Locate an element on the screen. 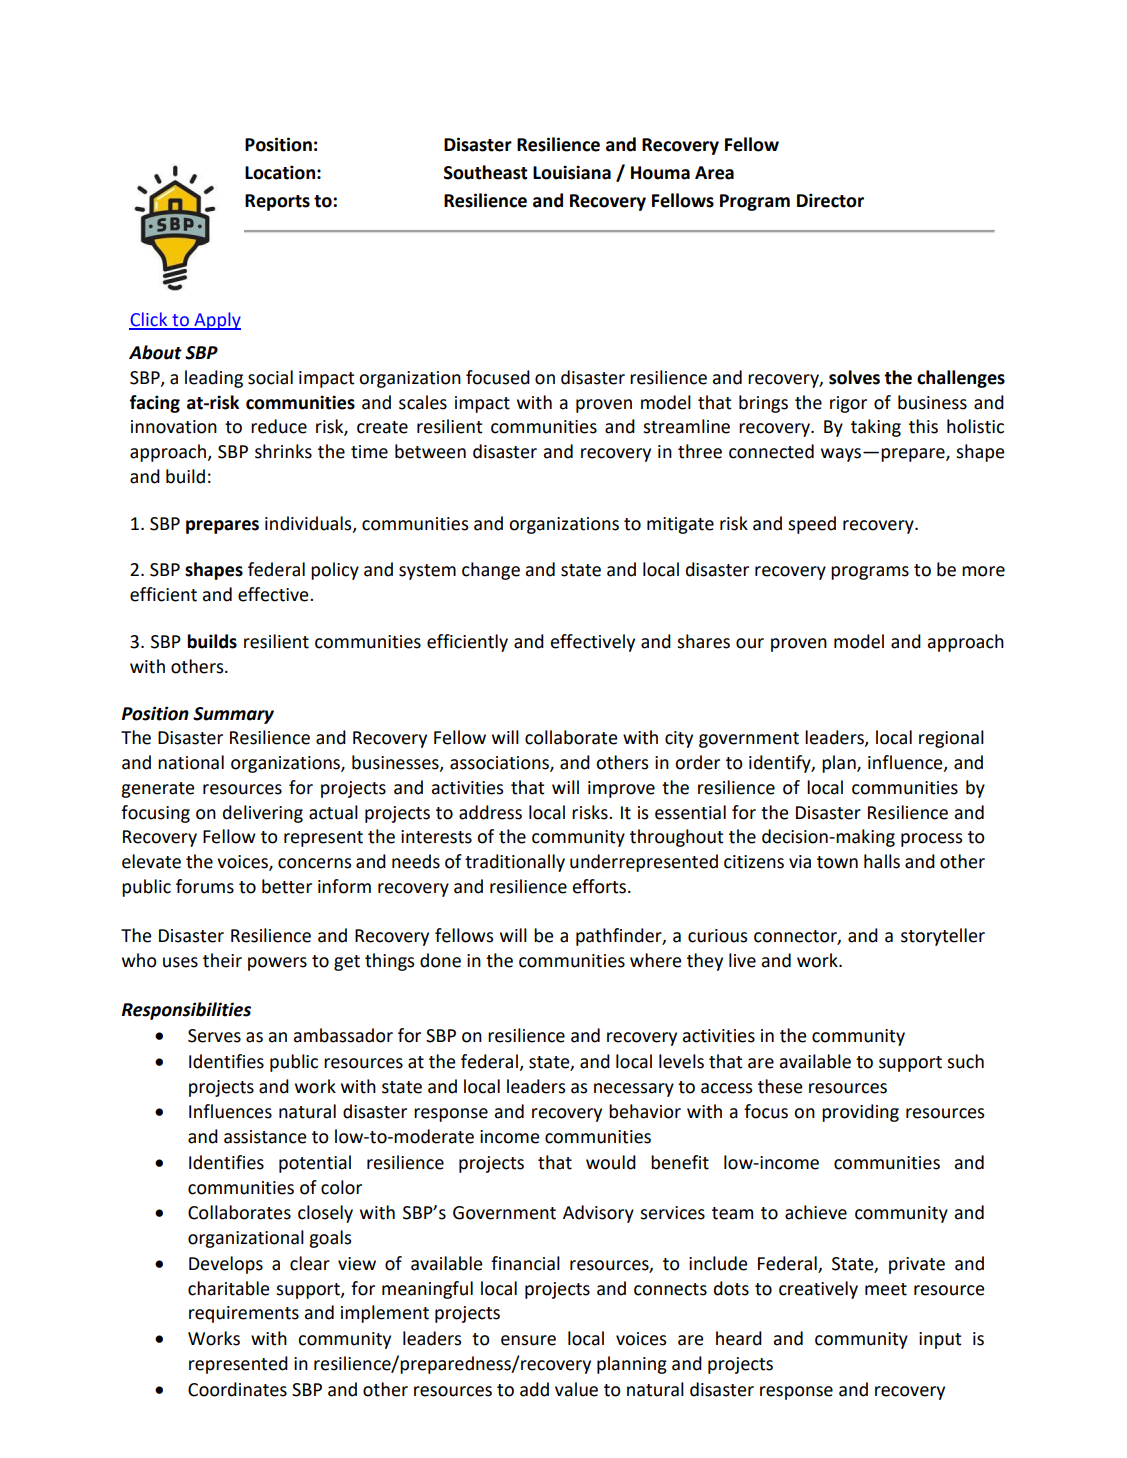 The width and height of the screenshot is (1127, 1458). improve is located at coordinates (621, 789).
